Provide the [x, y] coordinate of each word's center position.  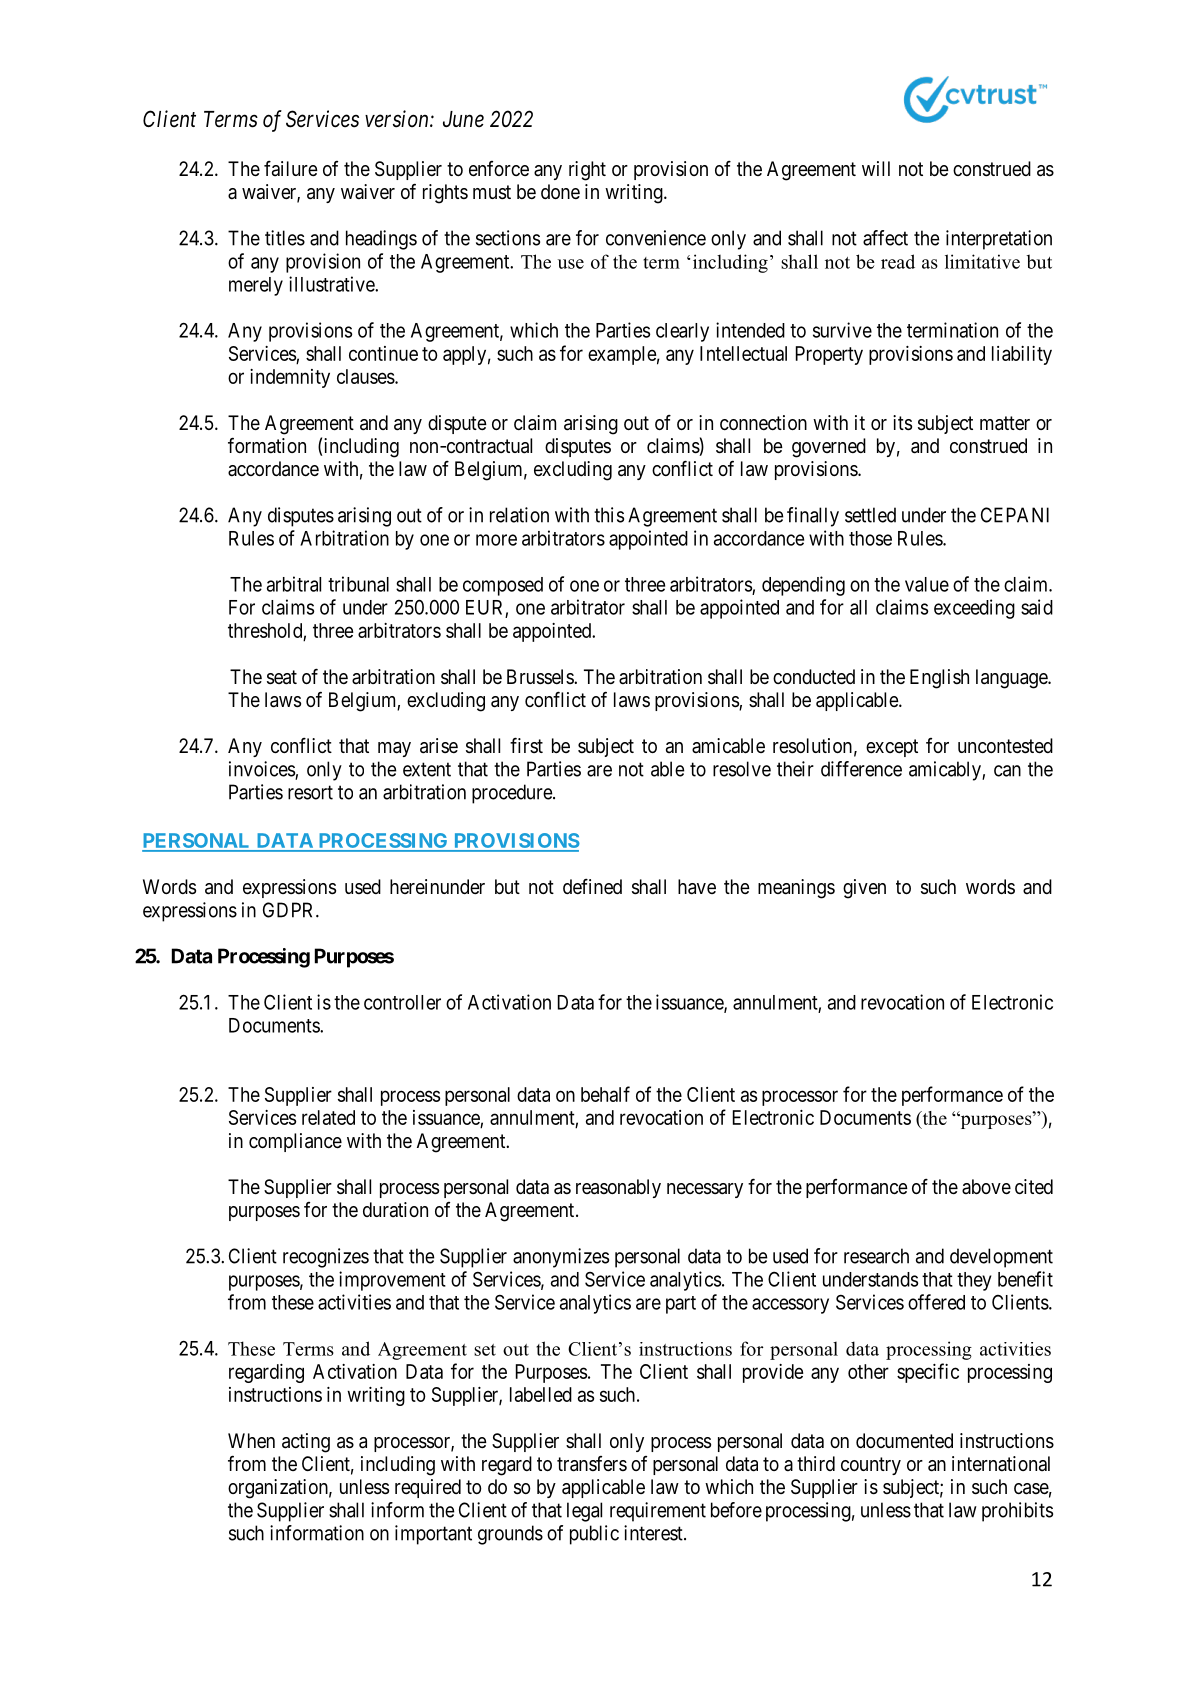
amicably [946, 771]
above [986, 1187]
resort [310, 792]
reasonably [618, 1188]
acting [306, 1443]
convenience [656, 238]
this [609, 515]
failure [291, 168]
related [328, 1117]
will [876, 168]
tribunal [358, 584]
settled [870, 515]
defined [592, 886]
